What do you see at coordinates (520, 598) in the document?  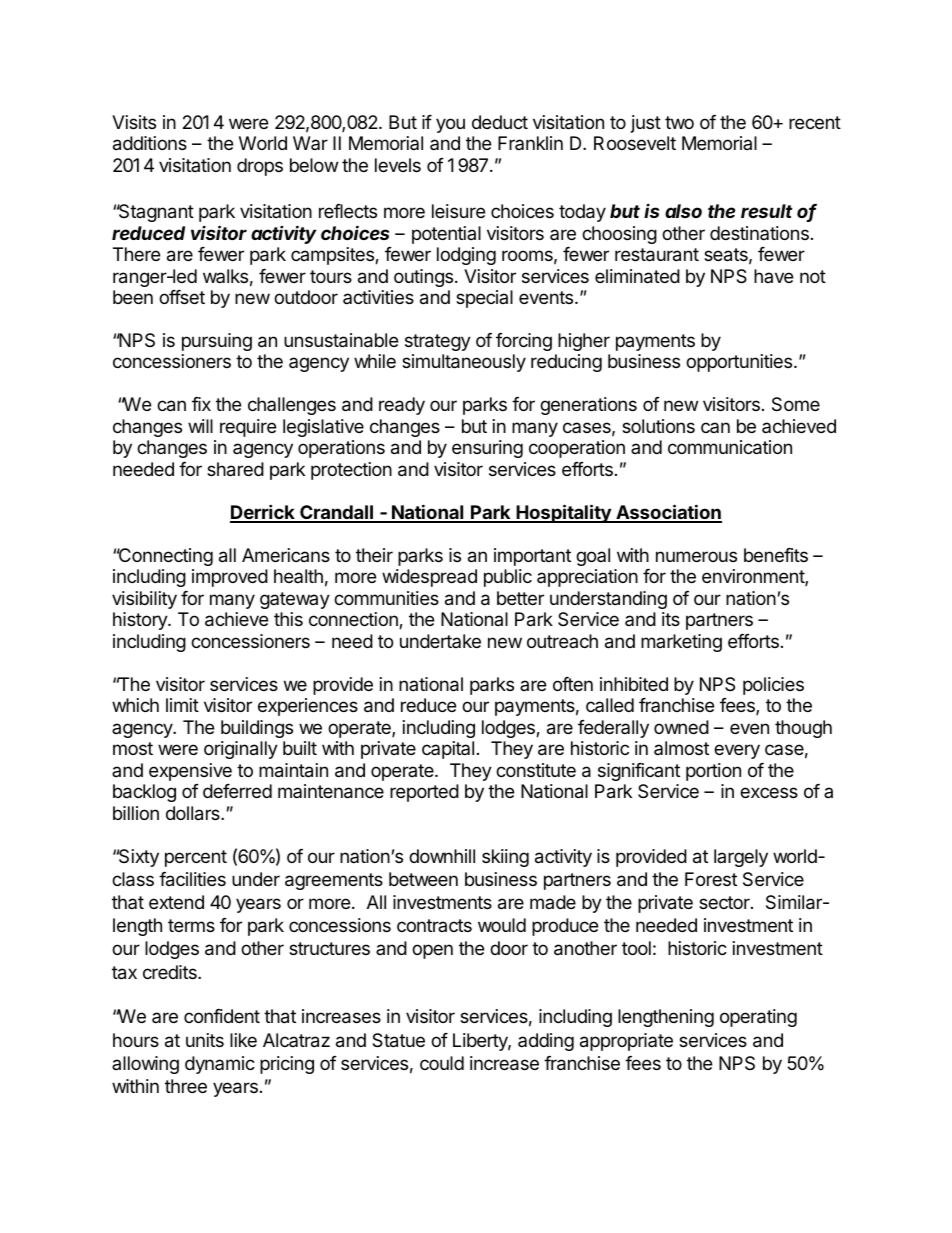 I see `better` at bounding box center [520, 598].
